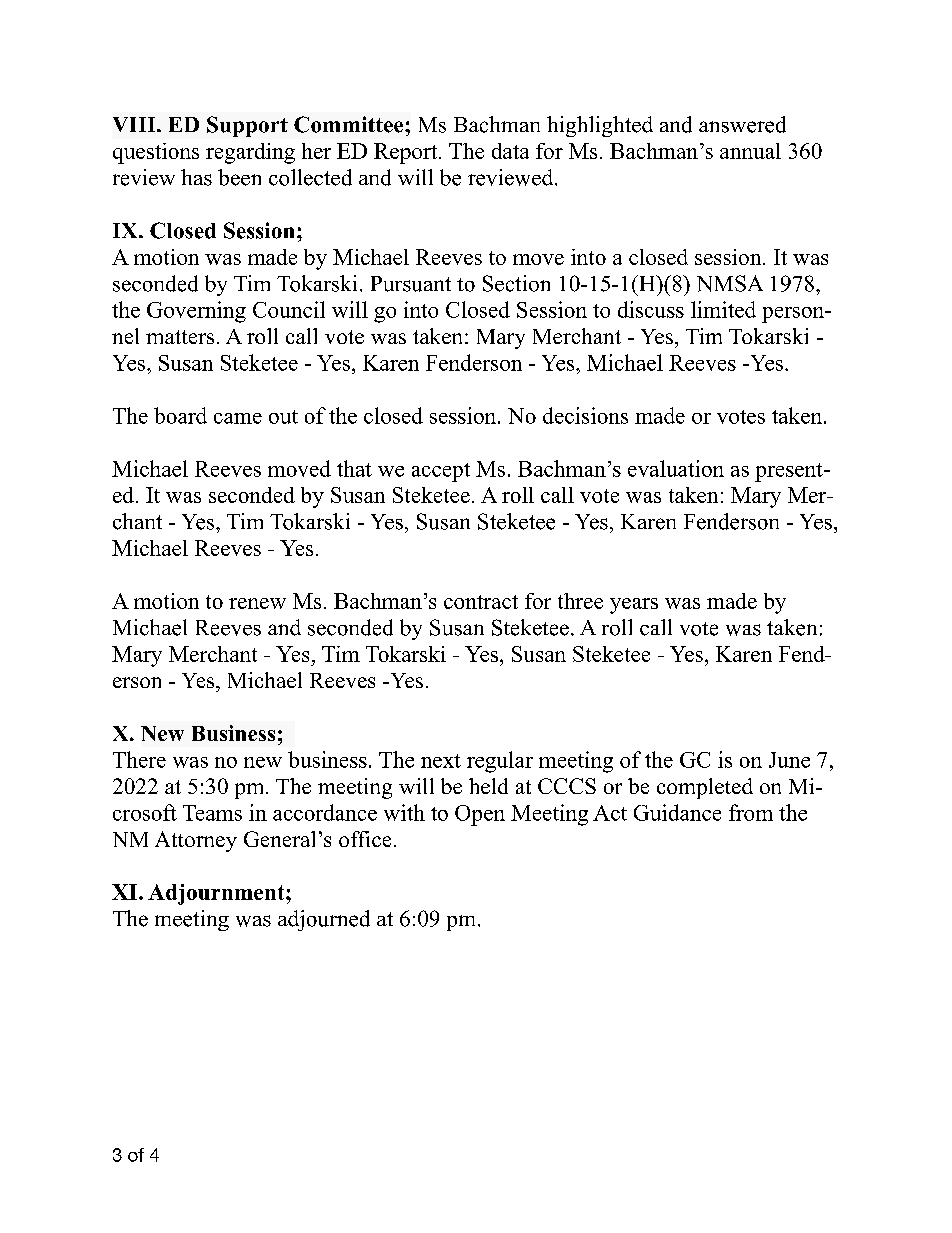 This document has width=952, height=1233. I want to click on Guidance, so click(677, 812).
